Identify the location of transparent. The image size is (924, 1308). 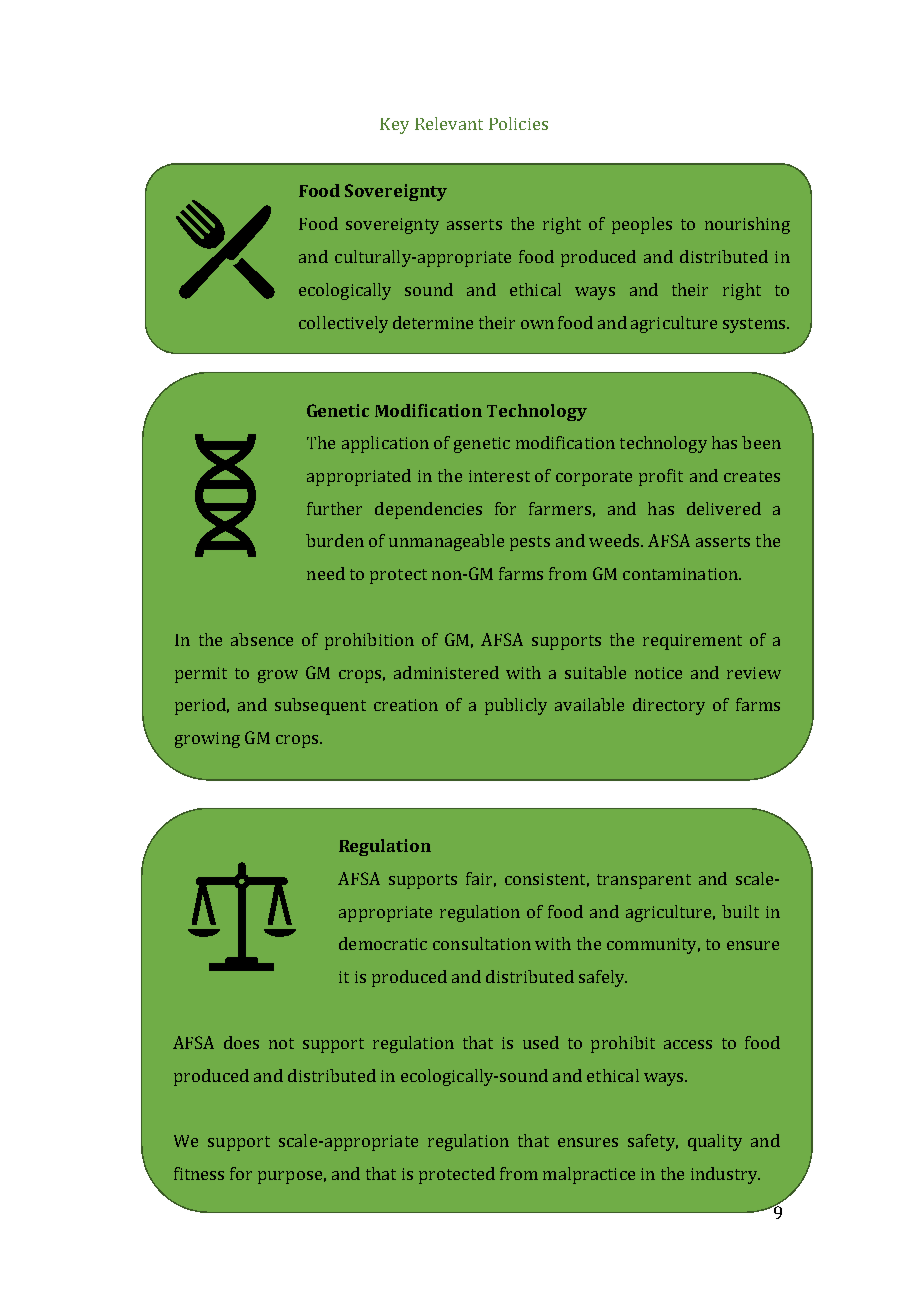
(644, 881).
